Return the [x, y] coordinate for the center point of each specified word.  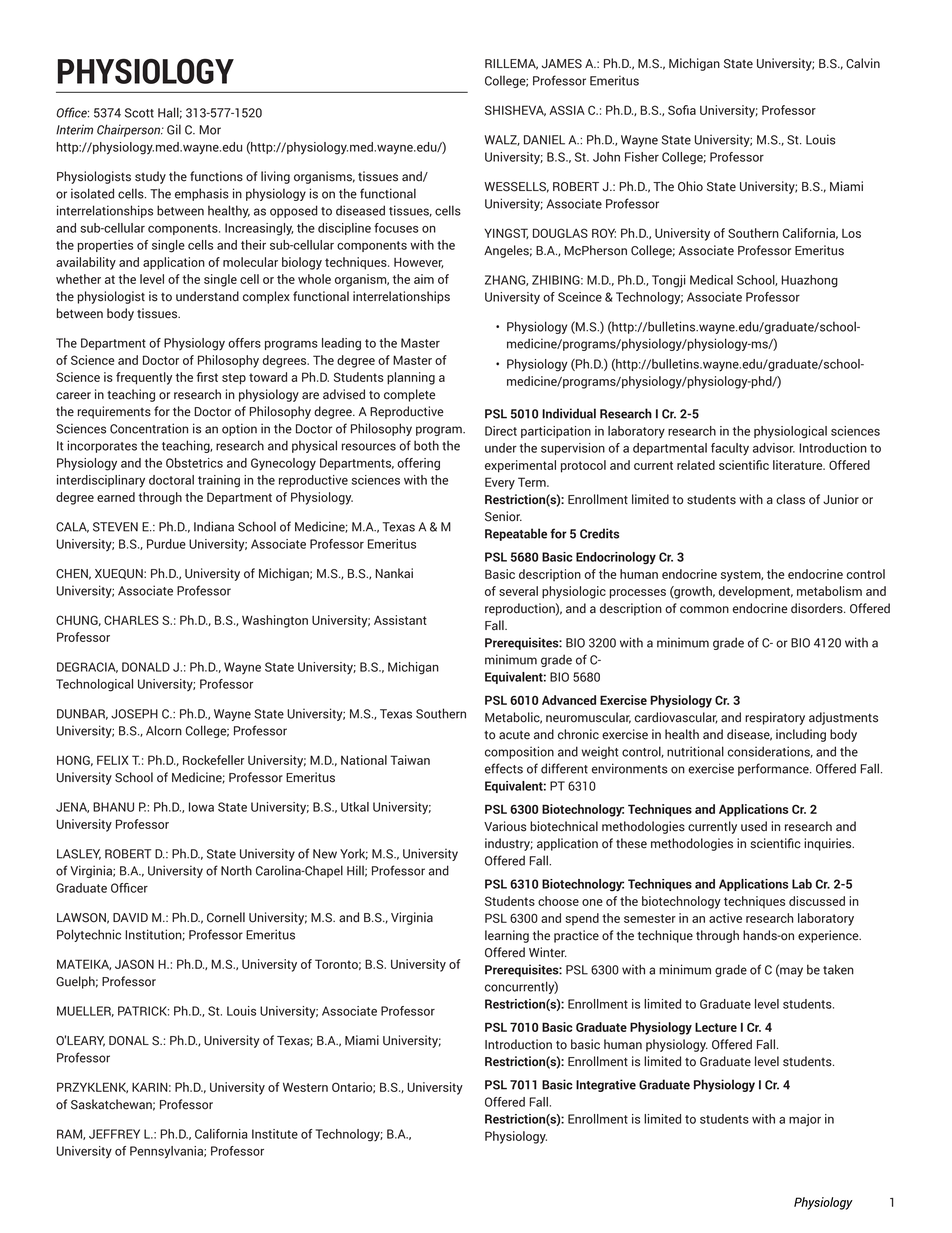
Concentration [149, 428]
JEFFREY [114, 1134]
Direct [501, 431]
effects [504, 768]
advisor [774, 448]
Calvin [863, 63]
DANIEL [544, 140]
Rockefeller [214, 760]
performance [774, 769]
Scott [139, 113]
